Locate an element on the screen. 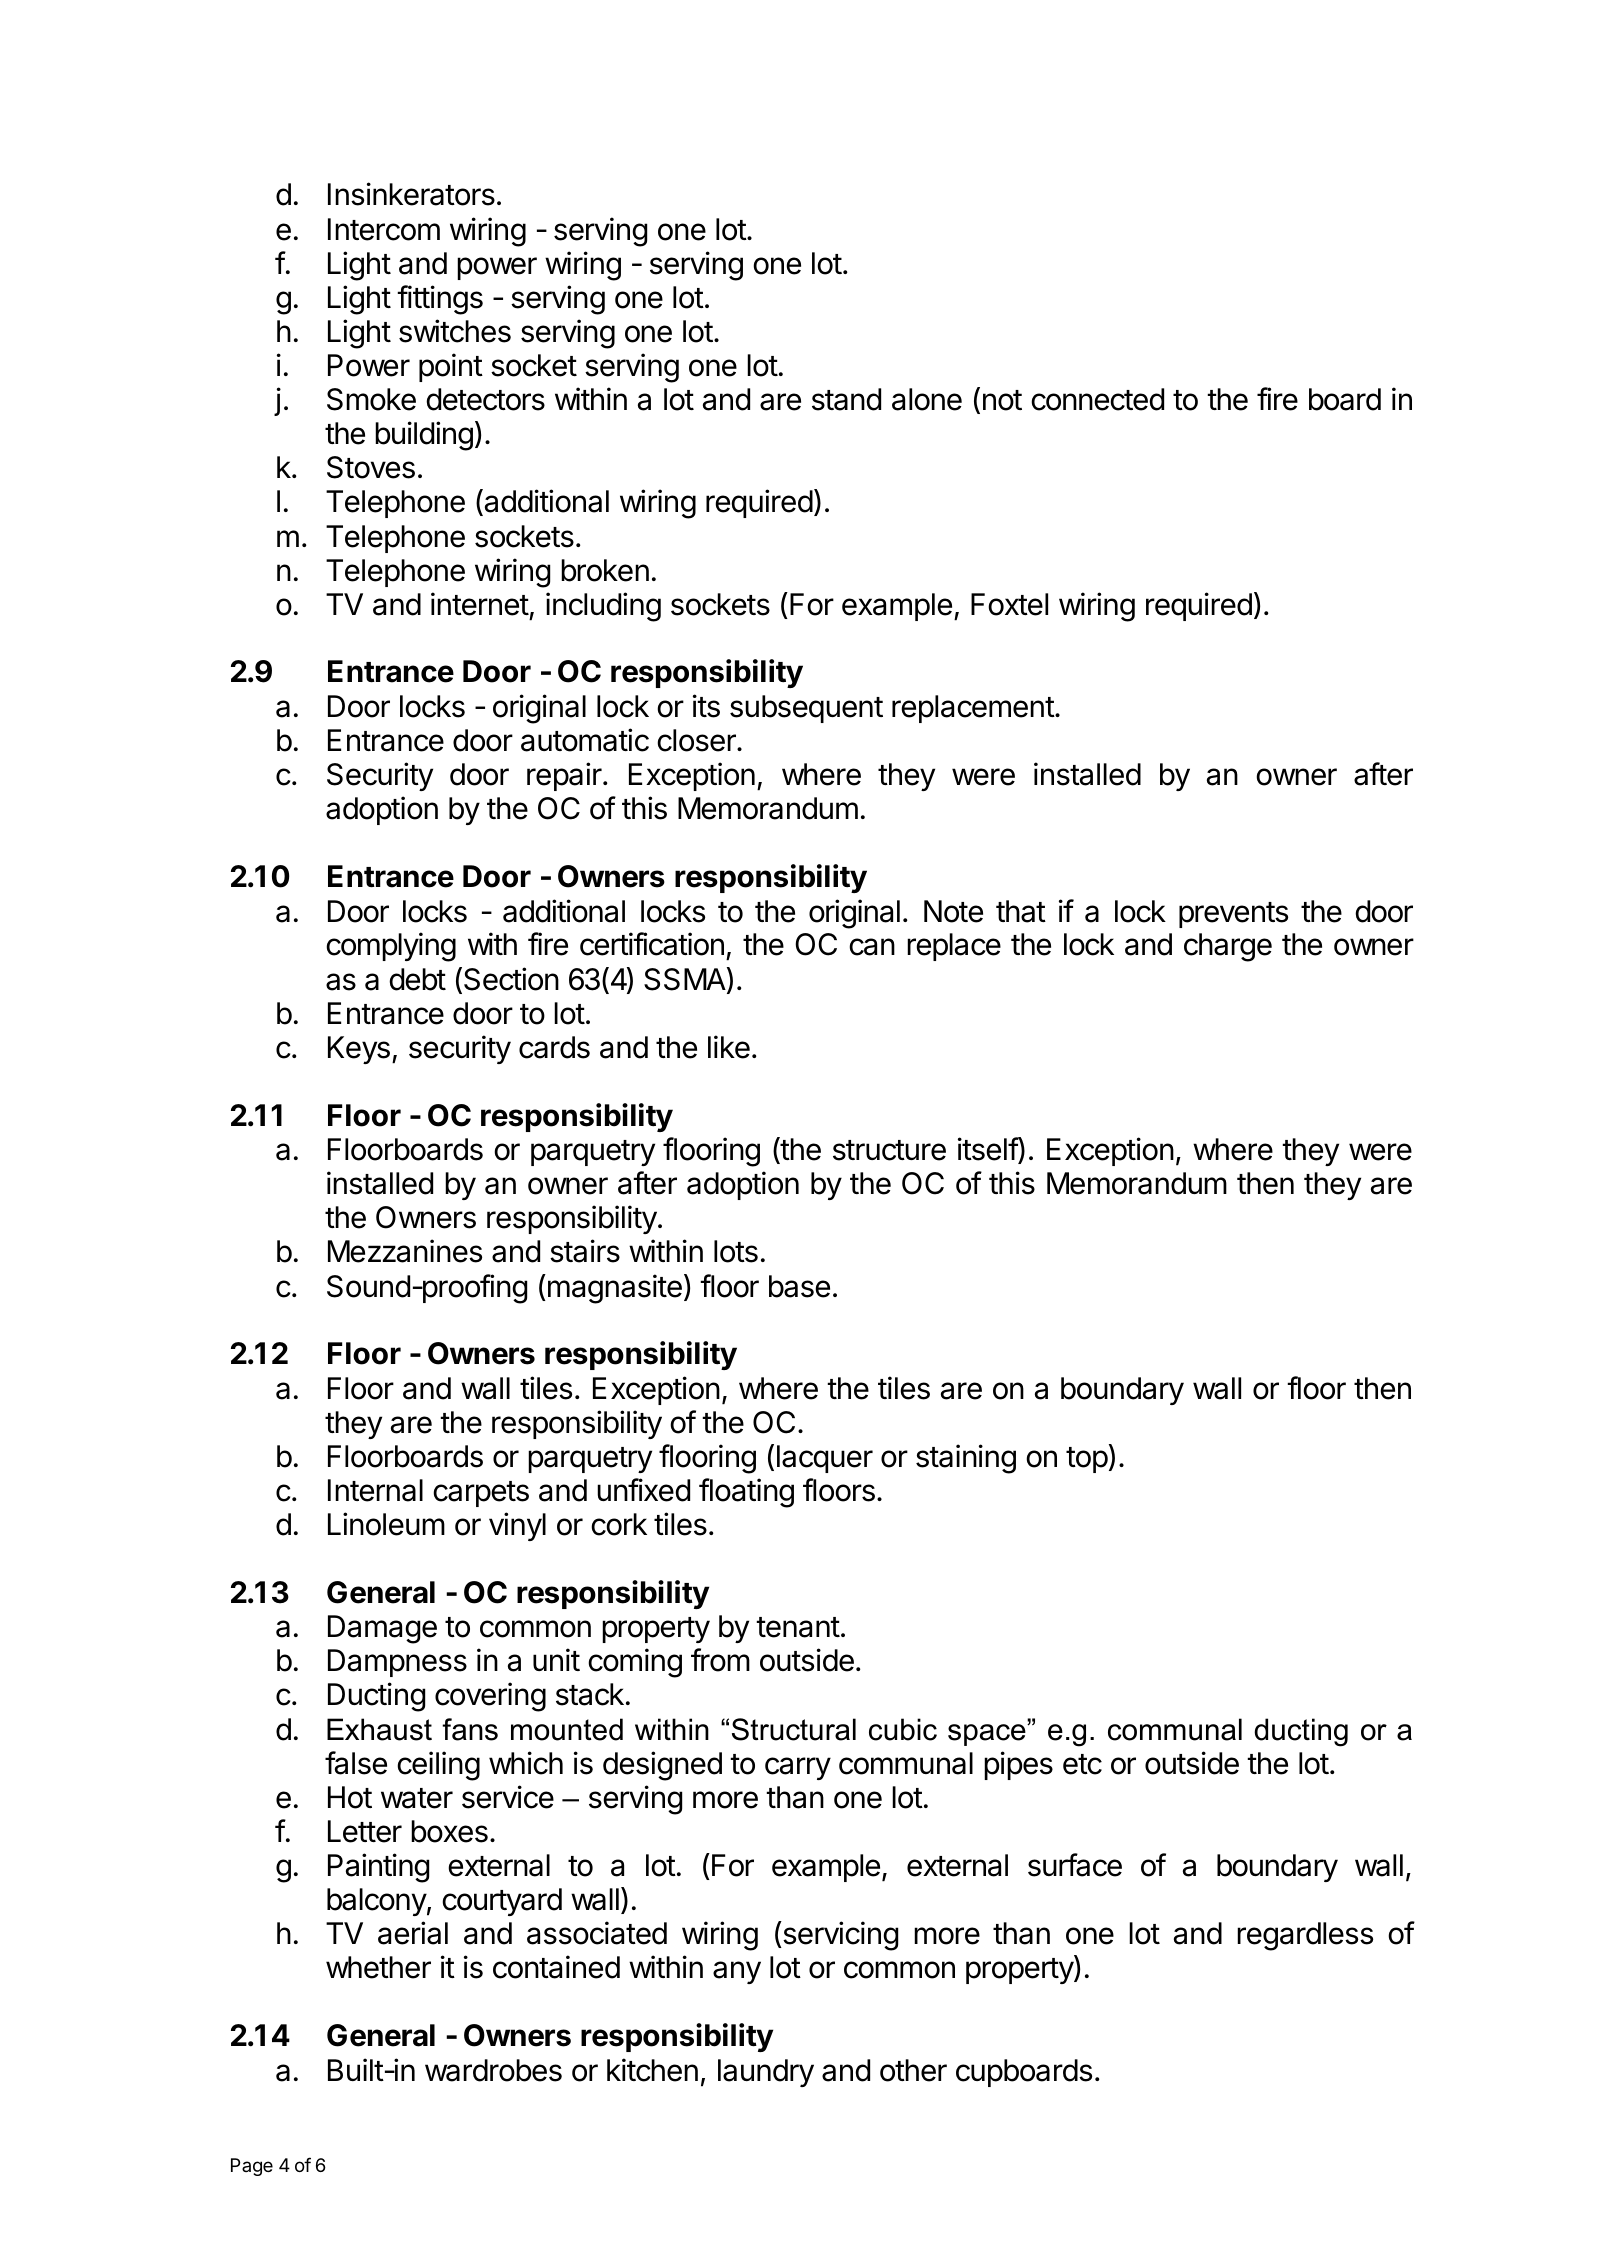 The height and width of the screenshot is (2268, 1604). connected is located at coordinates (1097, 399).
